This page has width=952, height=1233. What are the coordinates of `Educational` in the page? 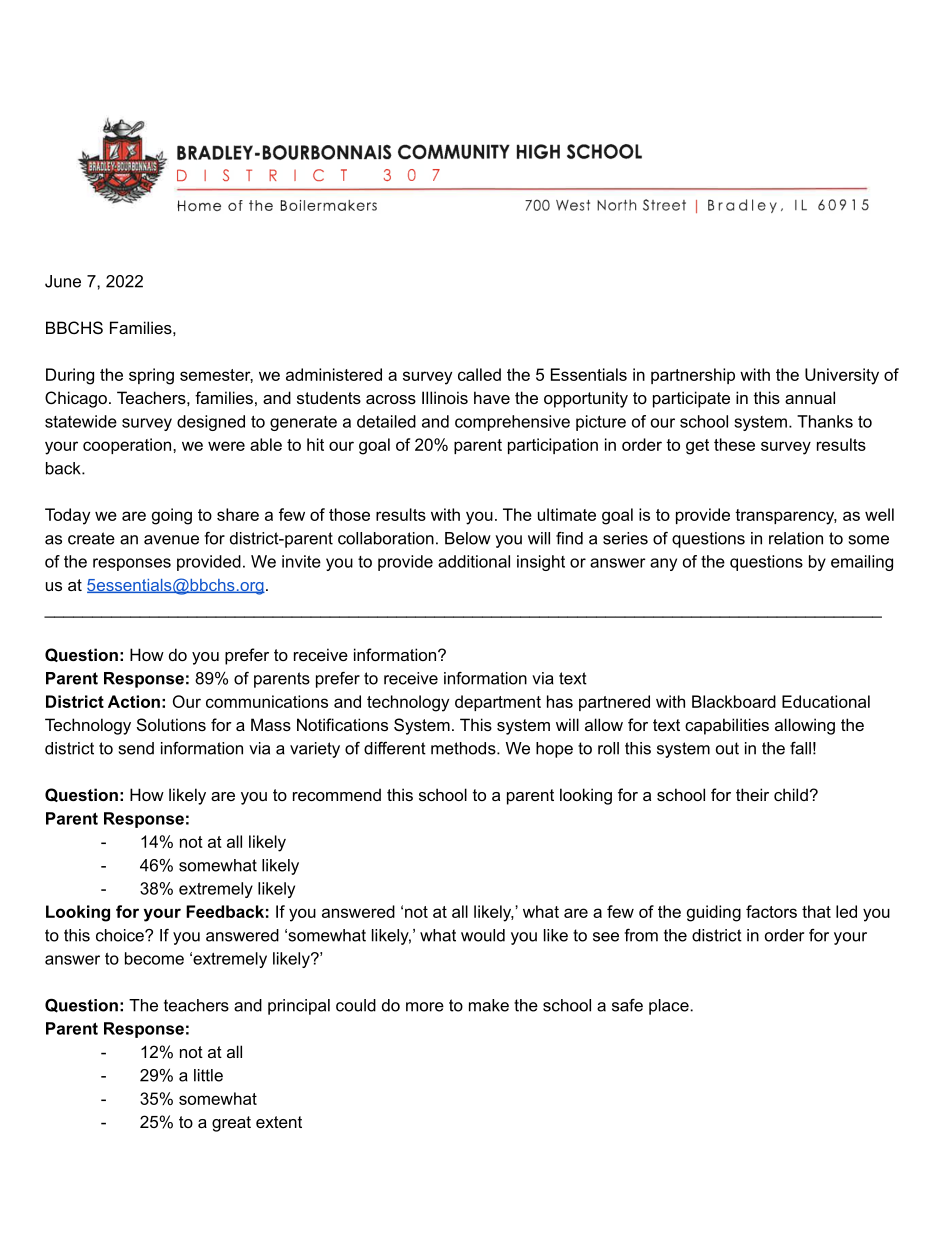 It's located at (826, 701).
